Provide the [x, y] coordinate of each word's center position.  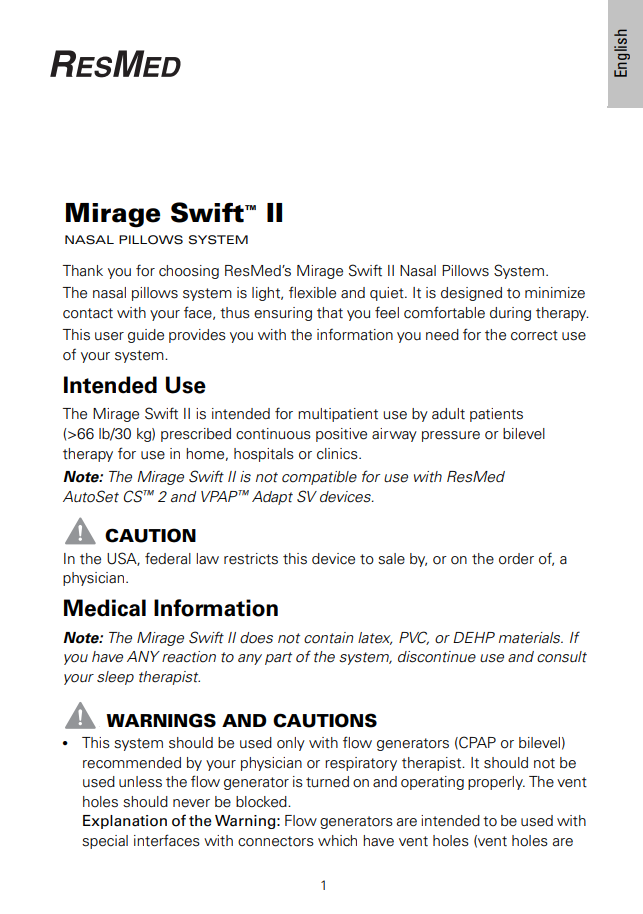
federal [168, 558]
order [516, 559]
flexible [312, 292]
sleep [115, 678]
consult [562, 657]
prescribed [196, 435]
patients [496, 415]
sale [391, 559]
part [278, 658]
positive [341, 435]
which [337, 841]
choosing [189, 272]
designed [471, 294]
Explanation [125, 822]
